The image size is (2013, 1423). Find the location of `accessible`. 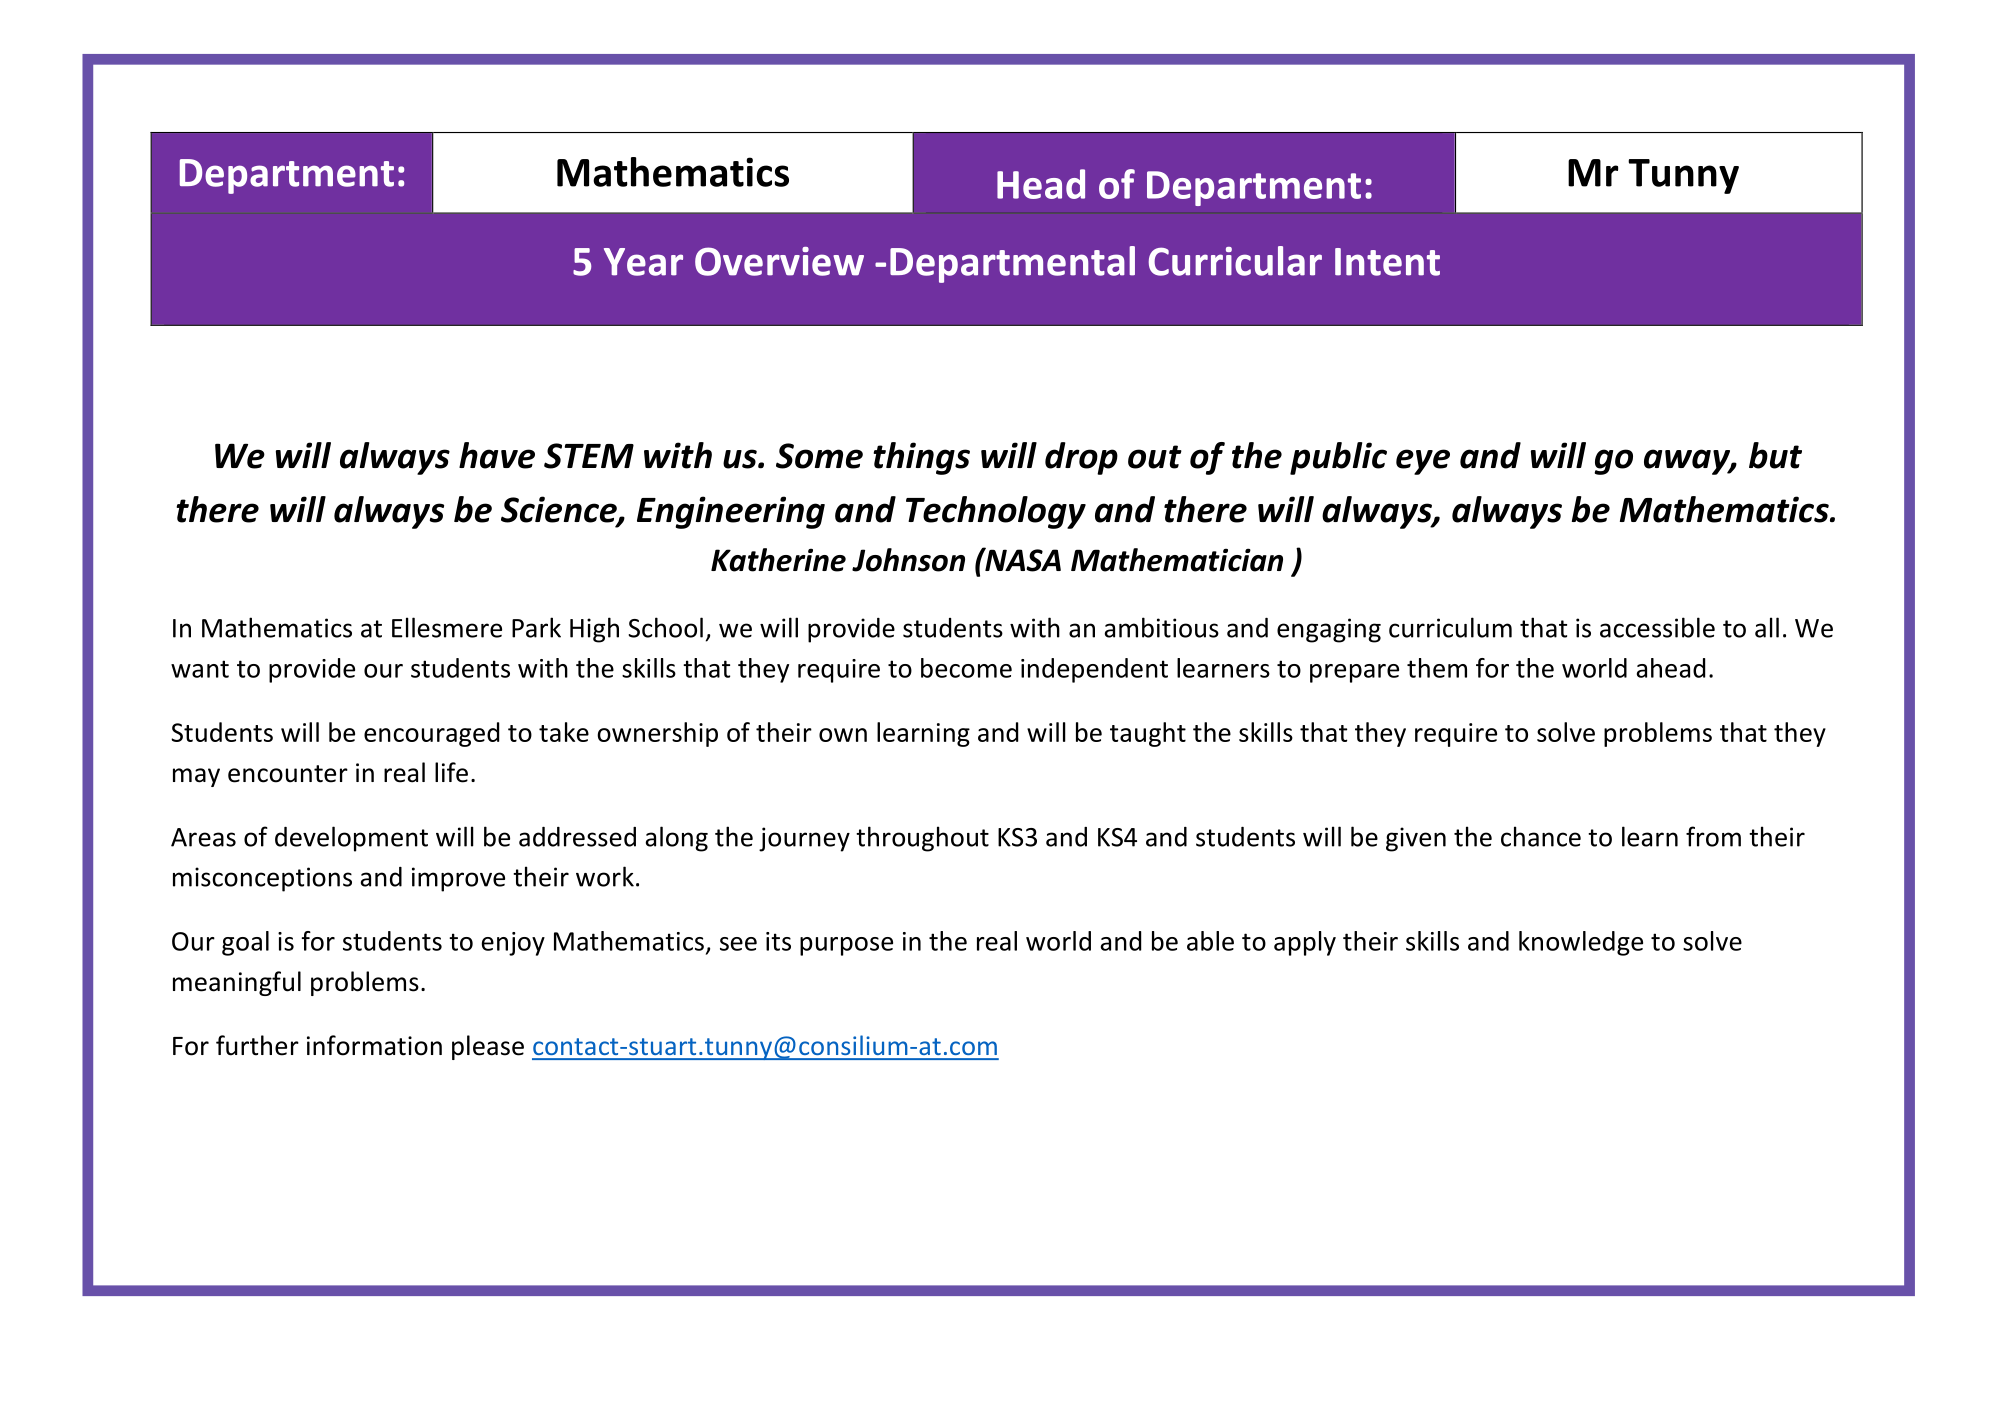

accessible is located at coordinates (1657, 627).
